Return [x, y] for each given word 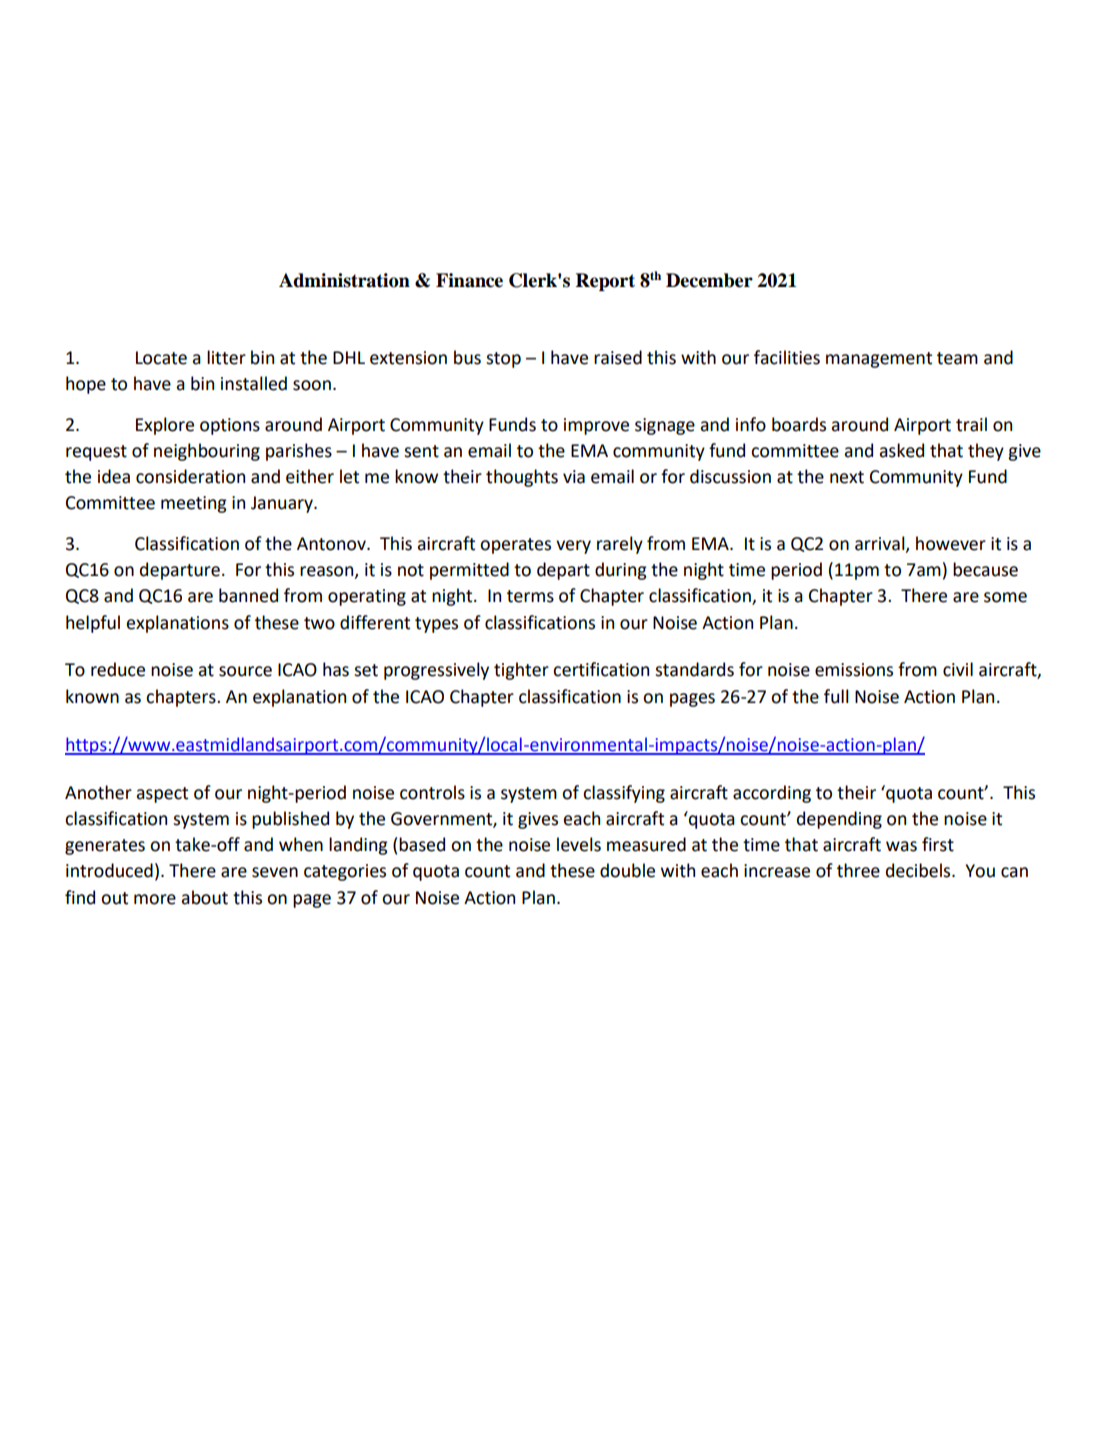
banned [248, 595]
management [879, 360]
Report [605, 282]
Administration [344, 280]
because [985, 569]
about [204, 897]
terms [530, 596]
